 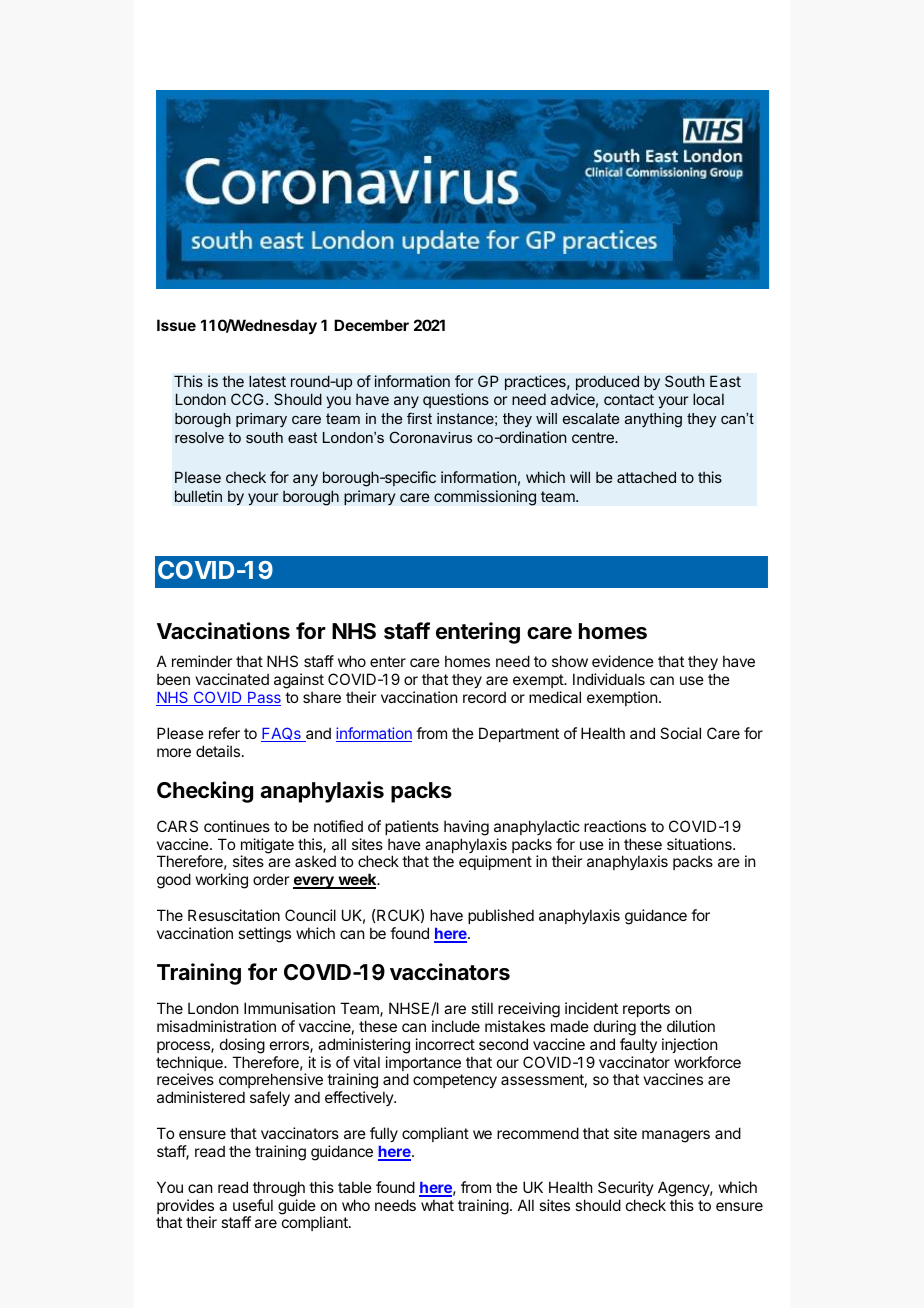 What do you see at coordinates (680, 733) in the image?
I see `Social` at bounding box center [680, 733].
